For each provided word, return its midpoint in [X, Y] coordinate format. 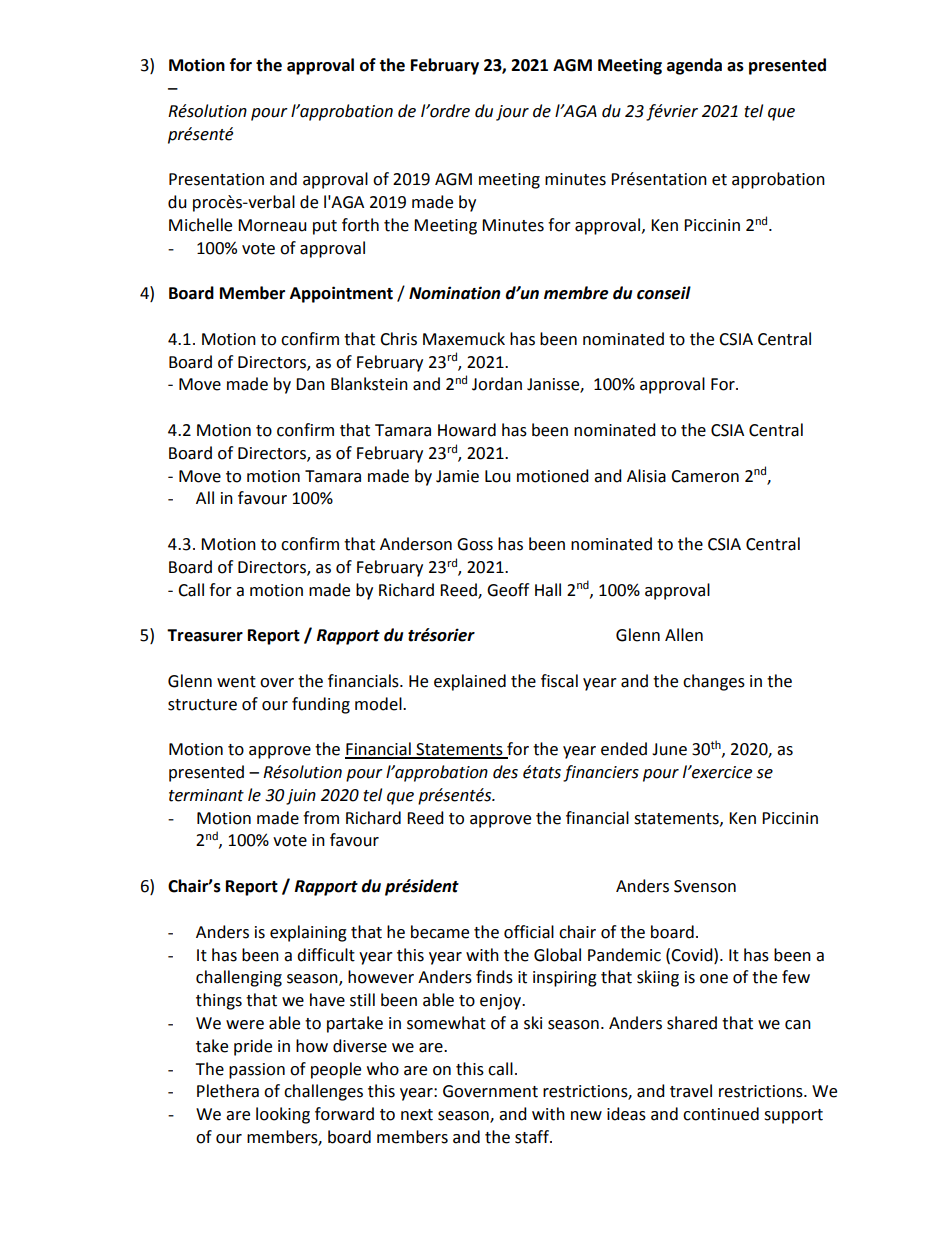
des [505, 772]
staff [533, 1137]
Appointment [341, 294]
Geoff [508, 590]
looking [283, 1115]
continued [721, 1114]
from [321, 818]
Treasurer [205, 635]
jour [512, 113]
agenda [694, 66]
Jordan [497, 384]
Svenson [705, 886]
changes [714, 682]
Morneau [272, 225]
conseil [664, 293]
